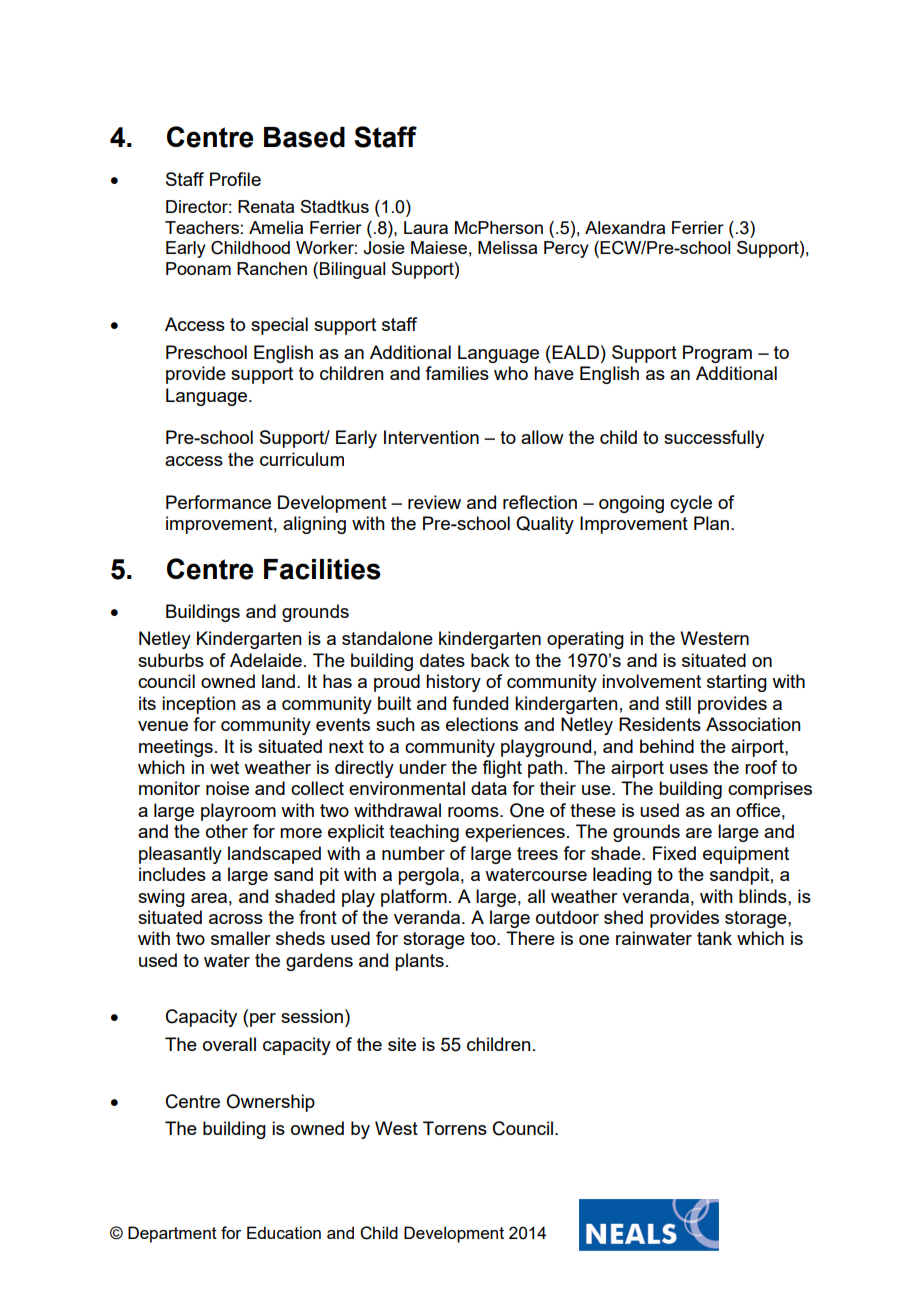  I want to click on Alexandra, so click(625, 227).
